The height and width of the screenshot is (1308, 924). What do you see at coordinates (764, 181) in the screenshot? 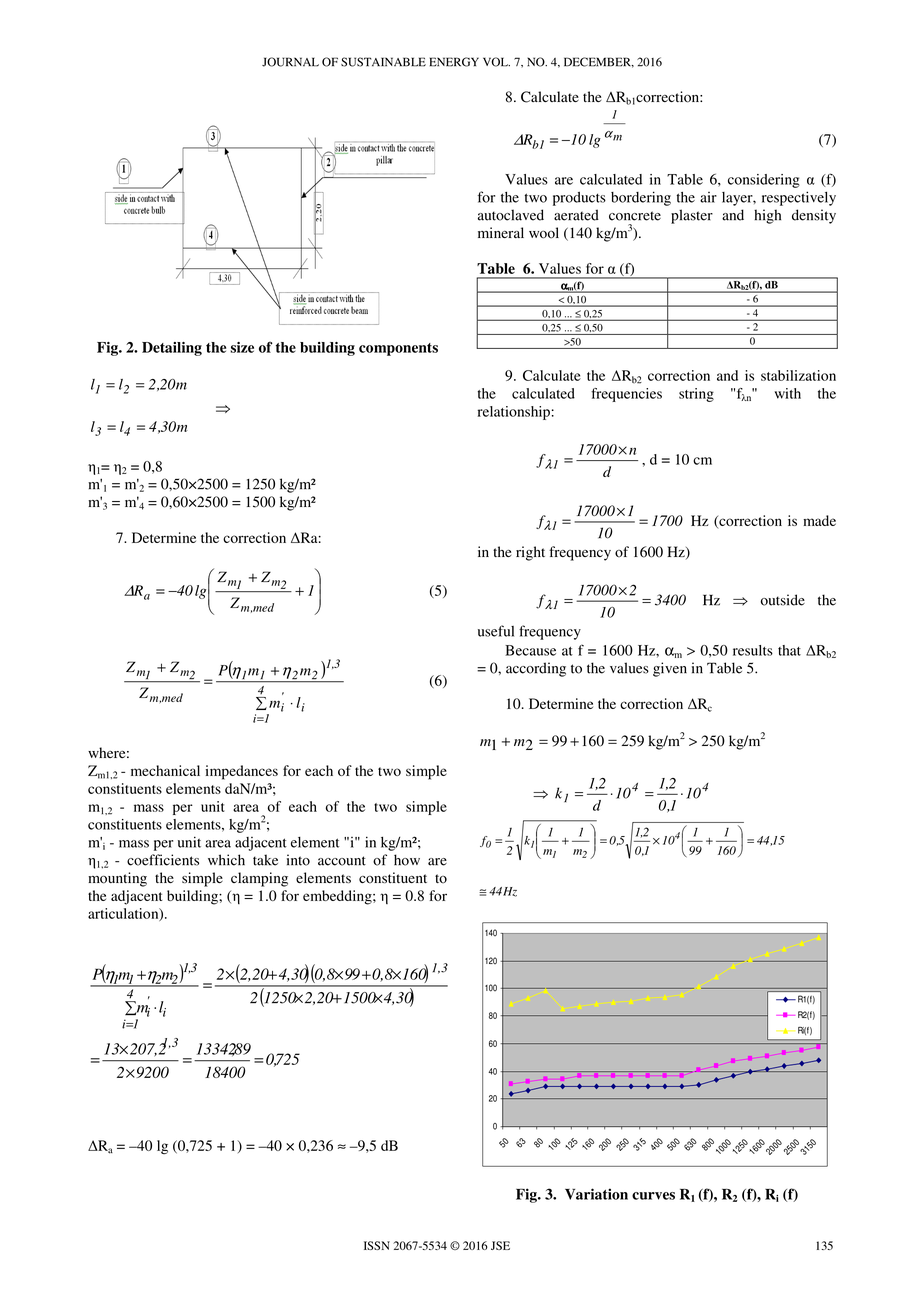
I see `considering` at bounding box center [764, 181].
